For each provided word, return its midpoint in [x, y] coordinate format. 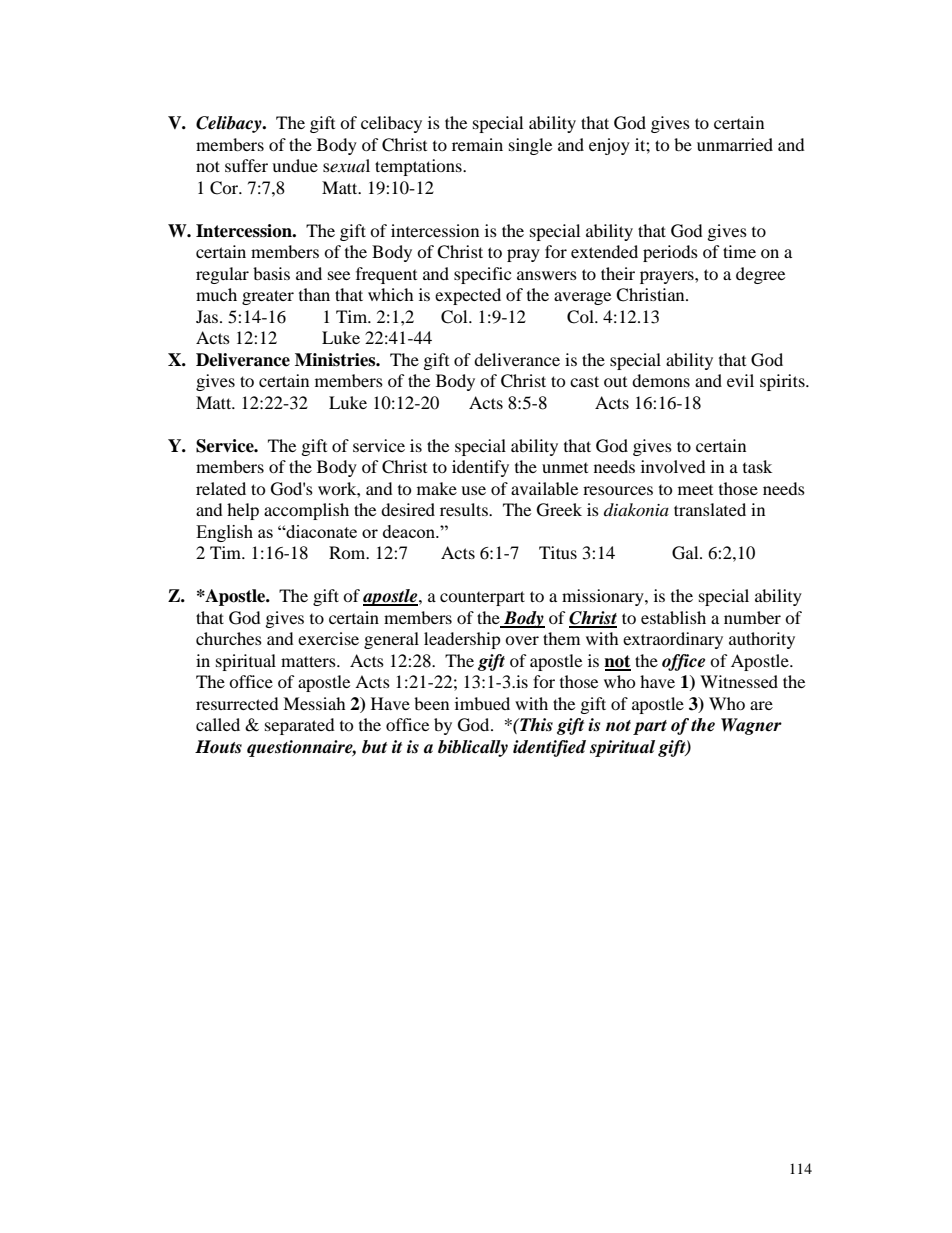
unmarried [735, 144]
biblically [473, 748]
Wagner [751, 726]
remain [477, 144]
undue [295, 165]
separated [300, 726]
